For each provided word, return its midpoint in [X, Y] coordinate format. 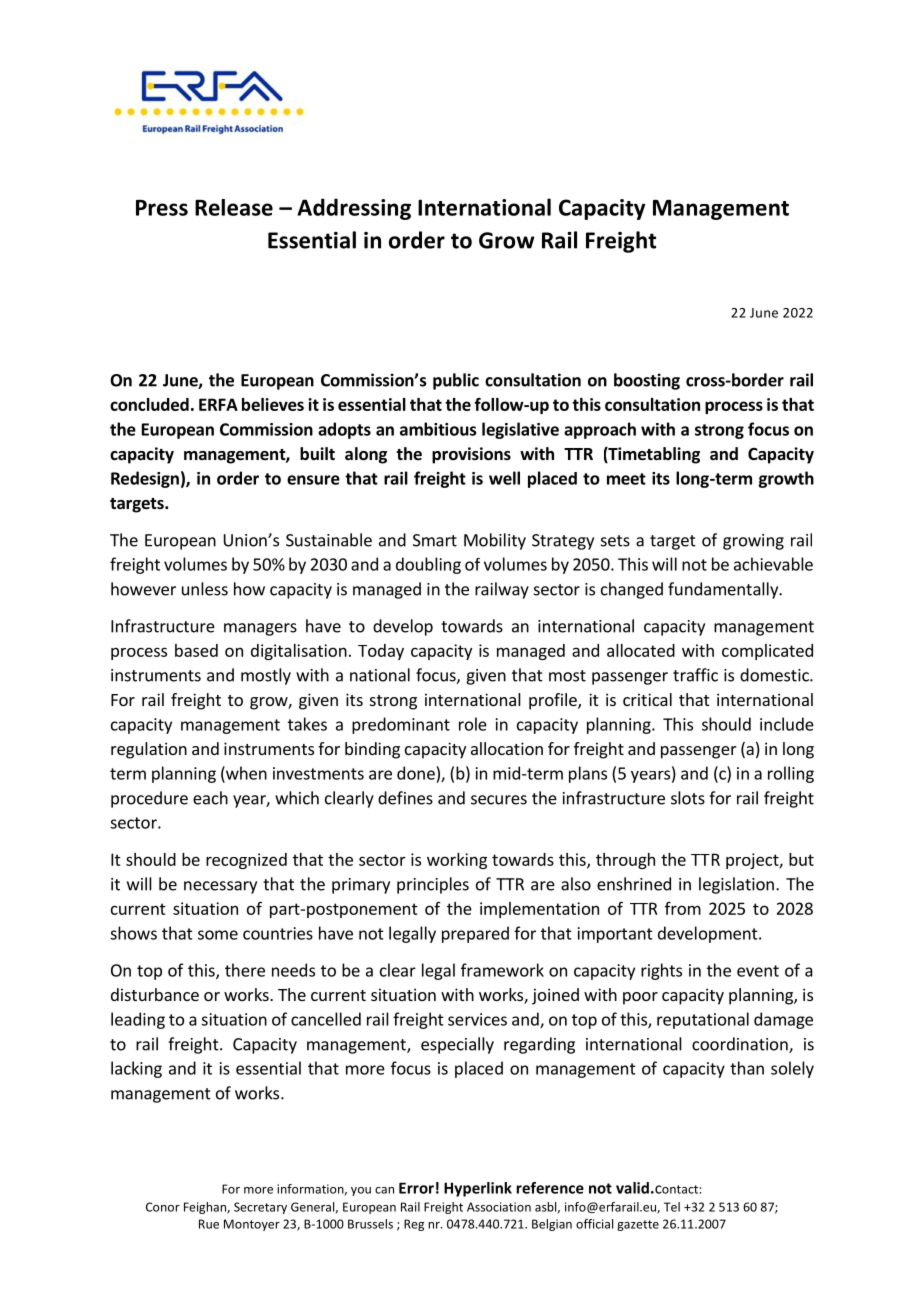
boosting [647, 381]
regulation [149, 750]
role [473, 724]
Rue [209, 1224]
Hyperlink [478, 1189]
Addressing [354, 209]
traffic [695, 675]
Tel [672, 1207]
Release [234, 207]
